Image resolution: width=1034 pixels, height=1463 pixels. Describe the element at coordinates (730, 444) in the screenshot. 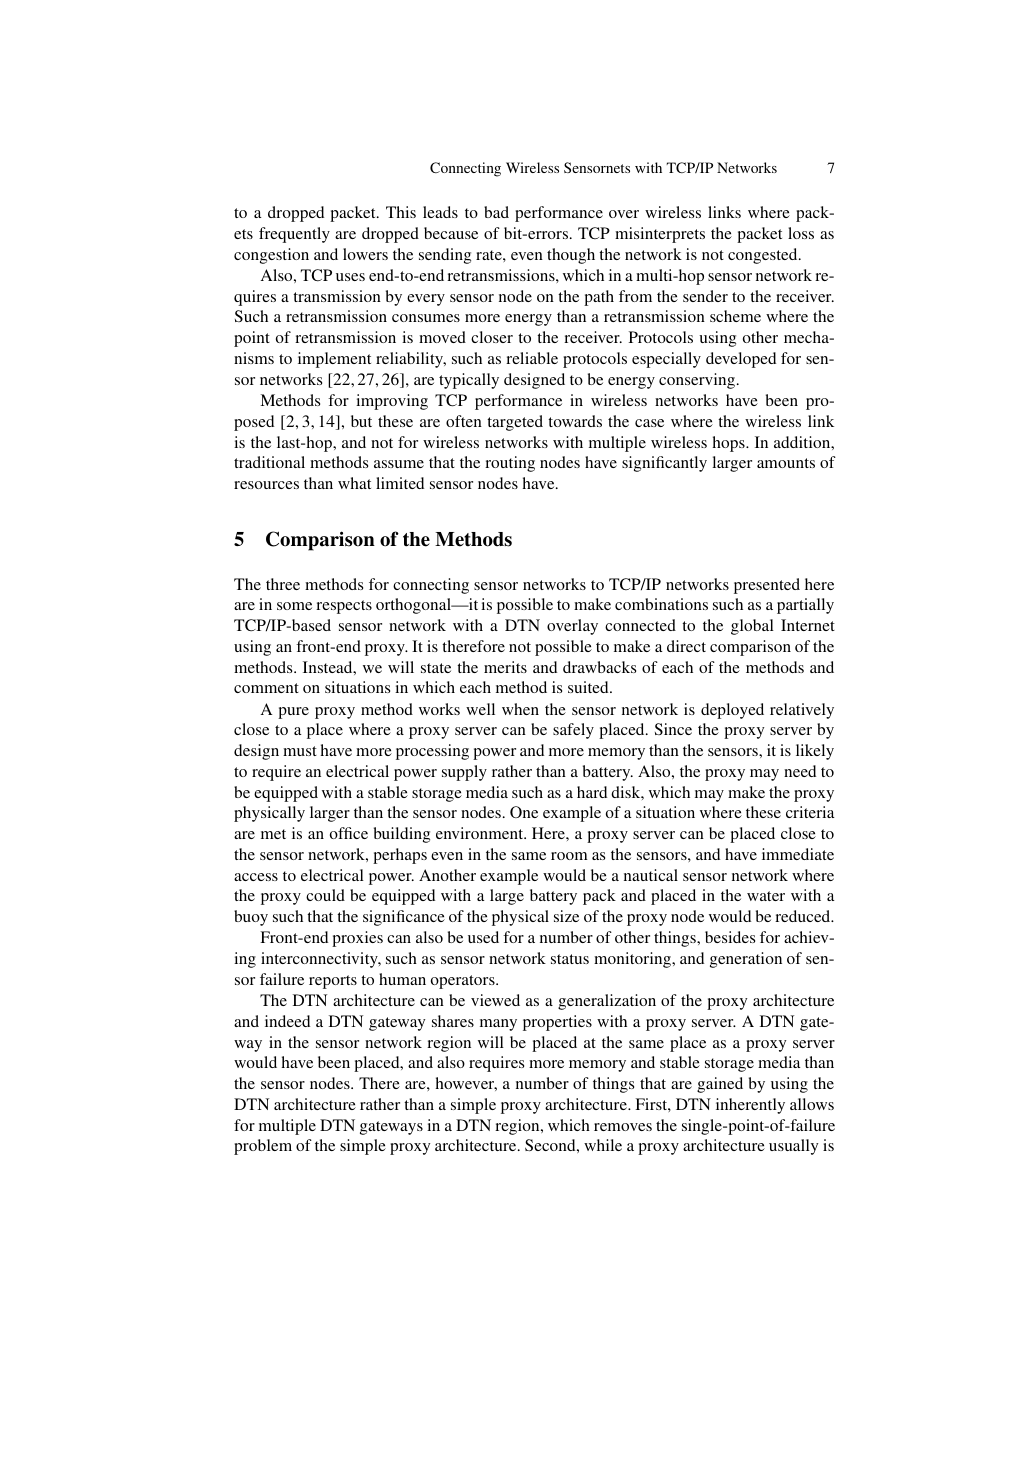

I see `hops` at that location.
